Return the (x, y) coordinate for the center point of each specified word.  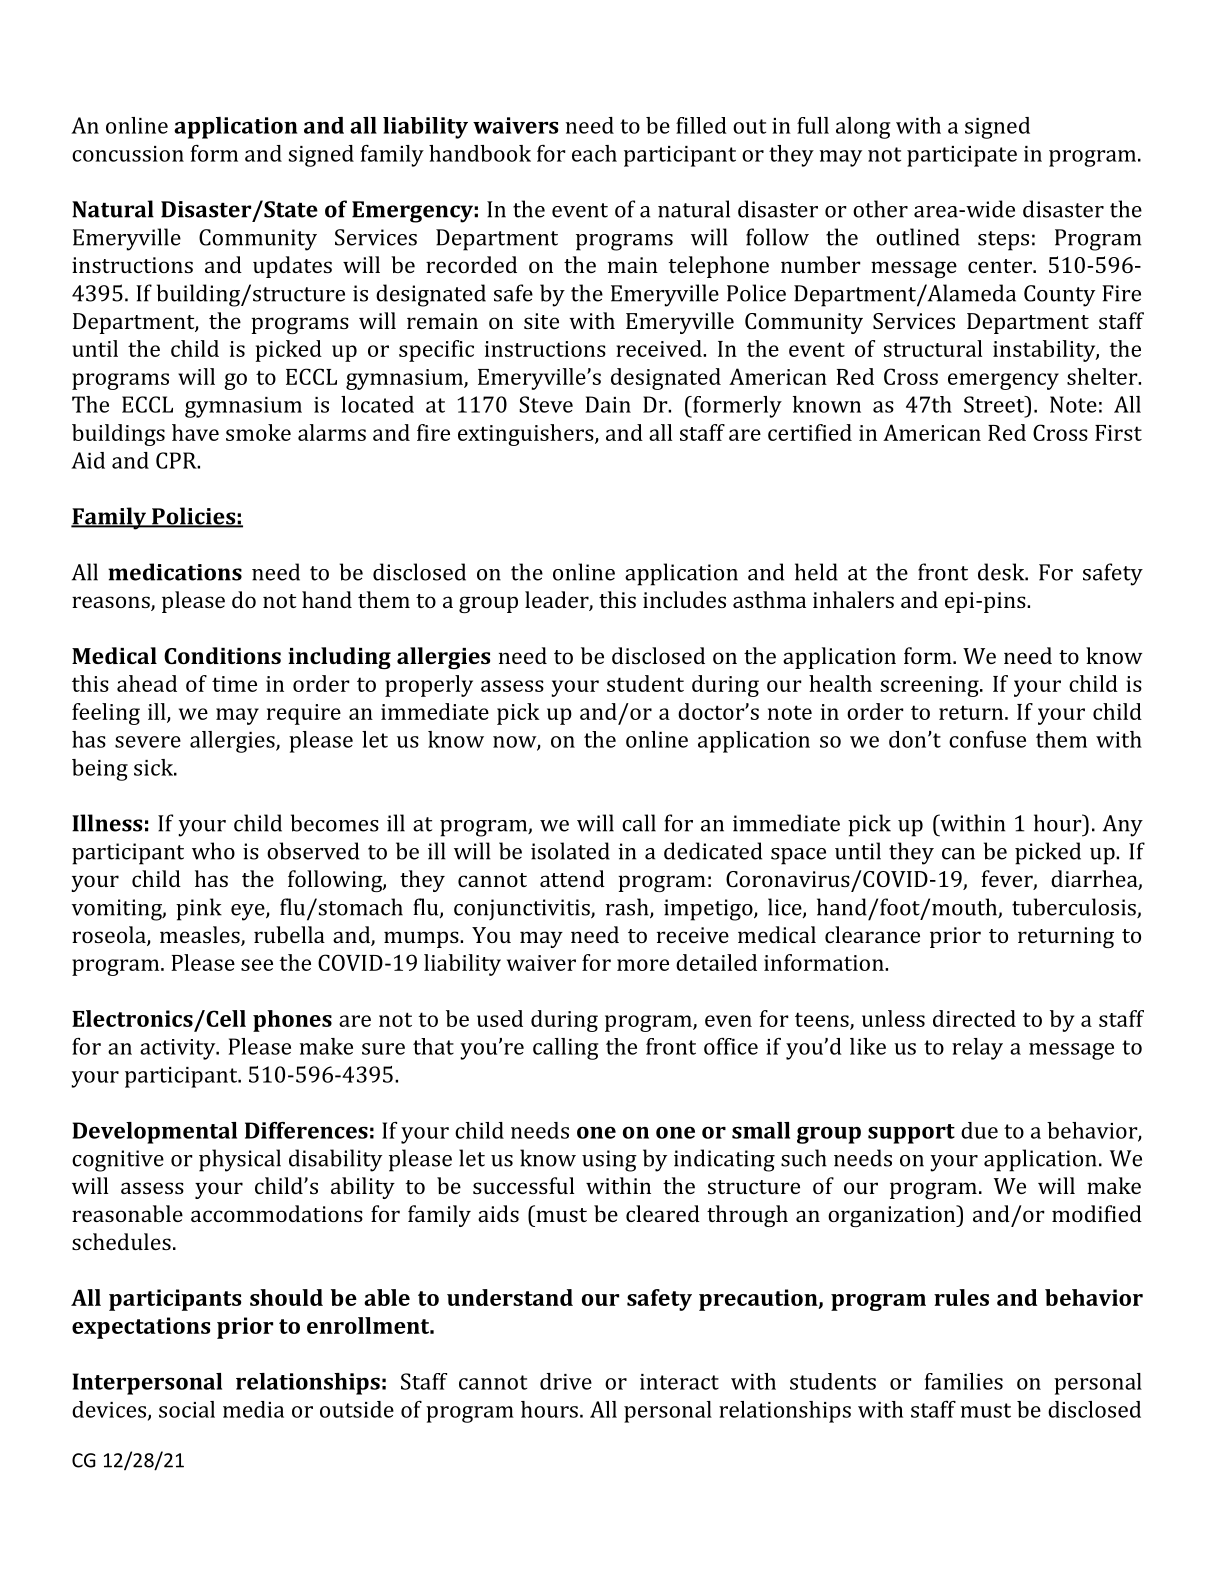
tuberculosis (1075, 908)
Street (995, 404)
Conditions (222, 655)
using (609, 1161)
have (195, 432)
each (594, 153)
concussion (128, 154)
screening (931, 686)
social (187, 1409)
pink (199, 909)
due (979, 1130)
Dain (608, 404)
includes (684, 599)
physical (240, 1160)
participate (962, 156)
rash (628, 908)
